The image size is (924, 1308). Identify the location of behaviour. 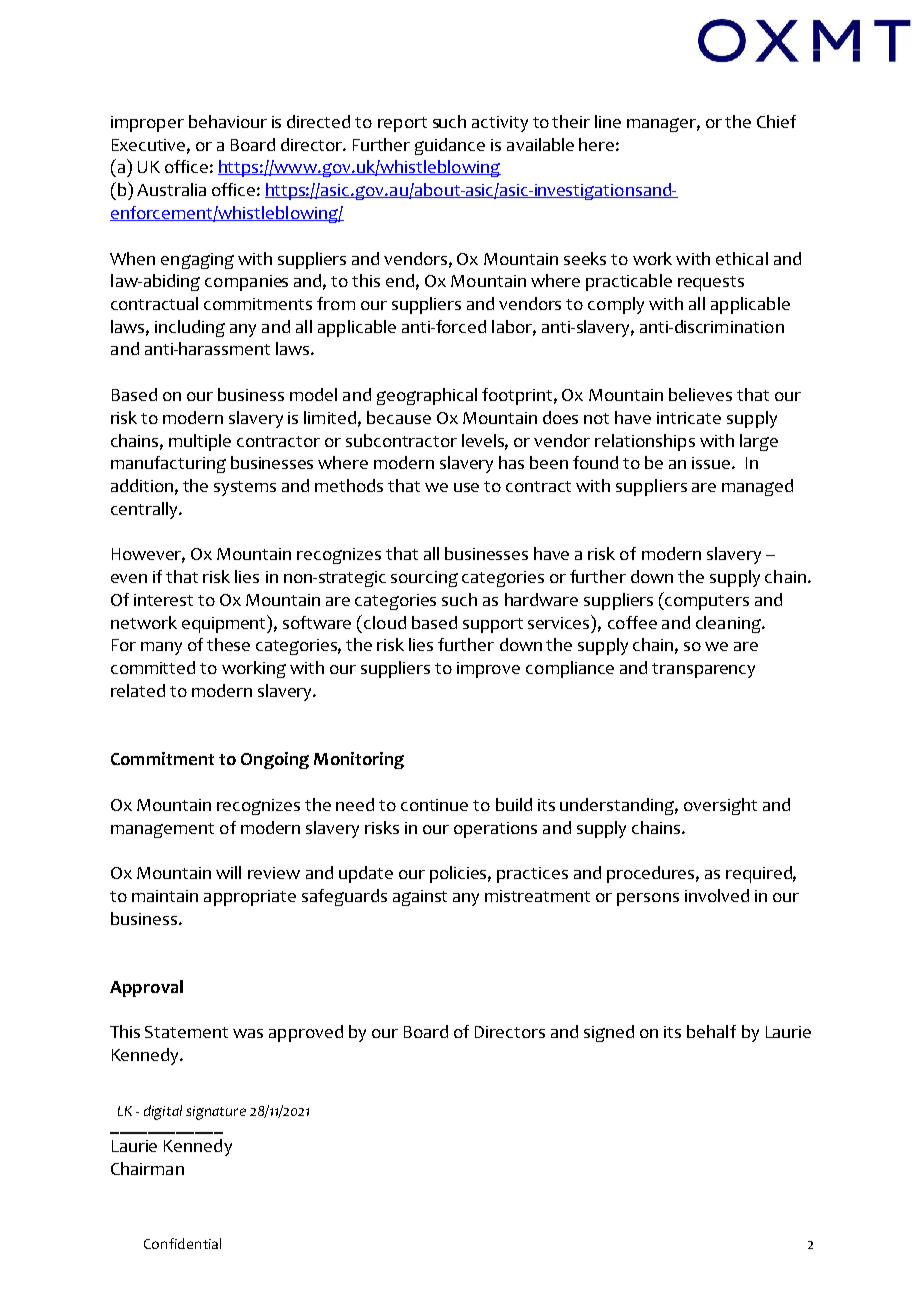
(228, 121).
